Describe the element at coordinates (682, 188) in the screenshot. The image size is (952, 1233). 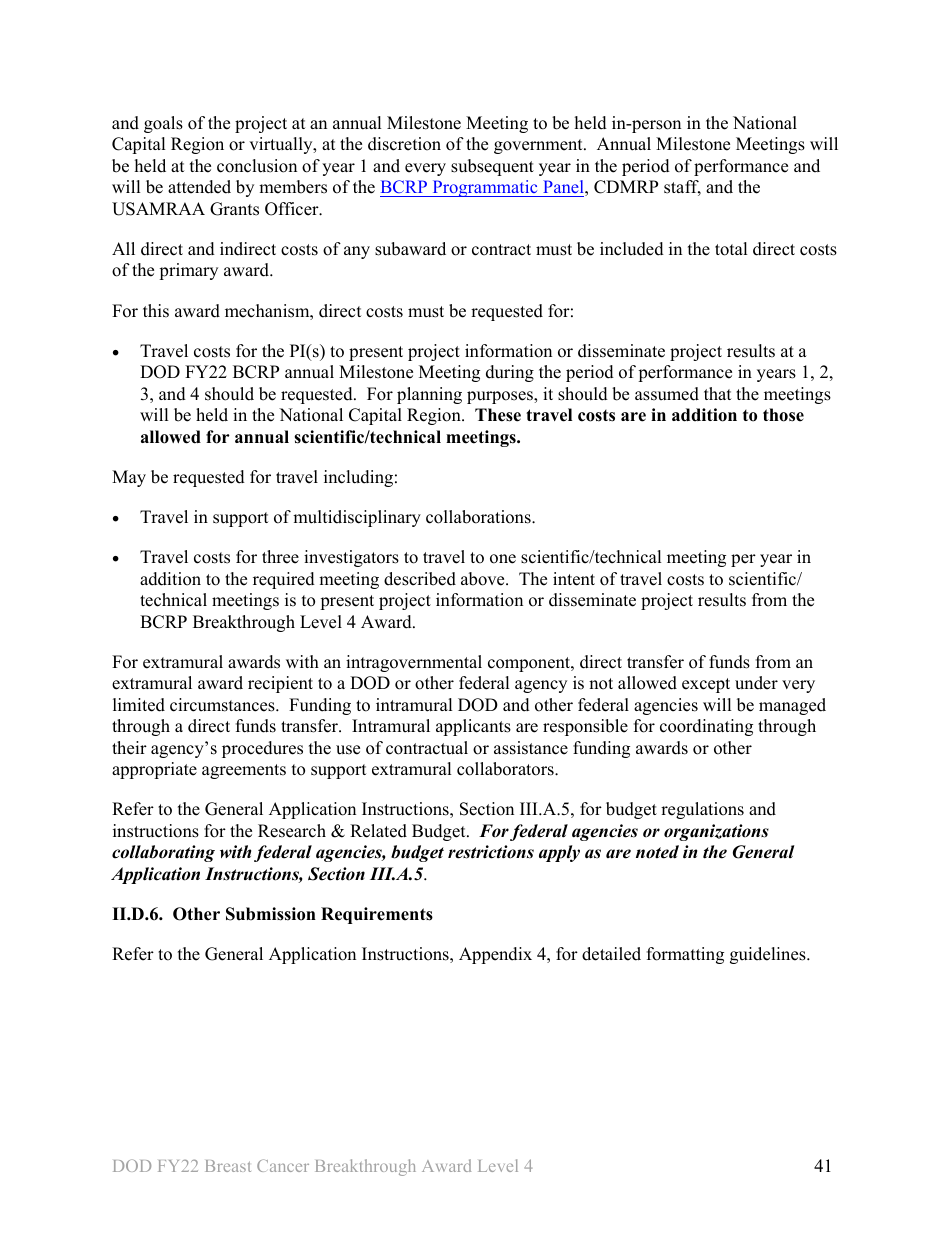
I see `staff` at that location.
